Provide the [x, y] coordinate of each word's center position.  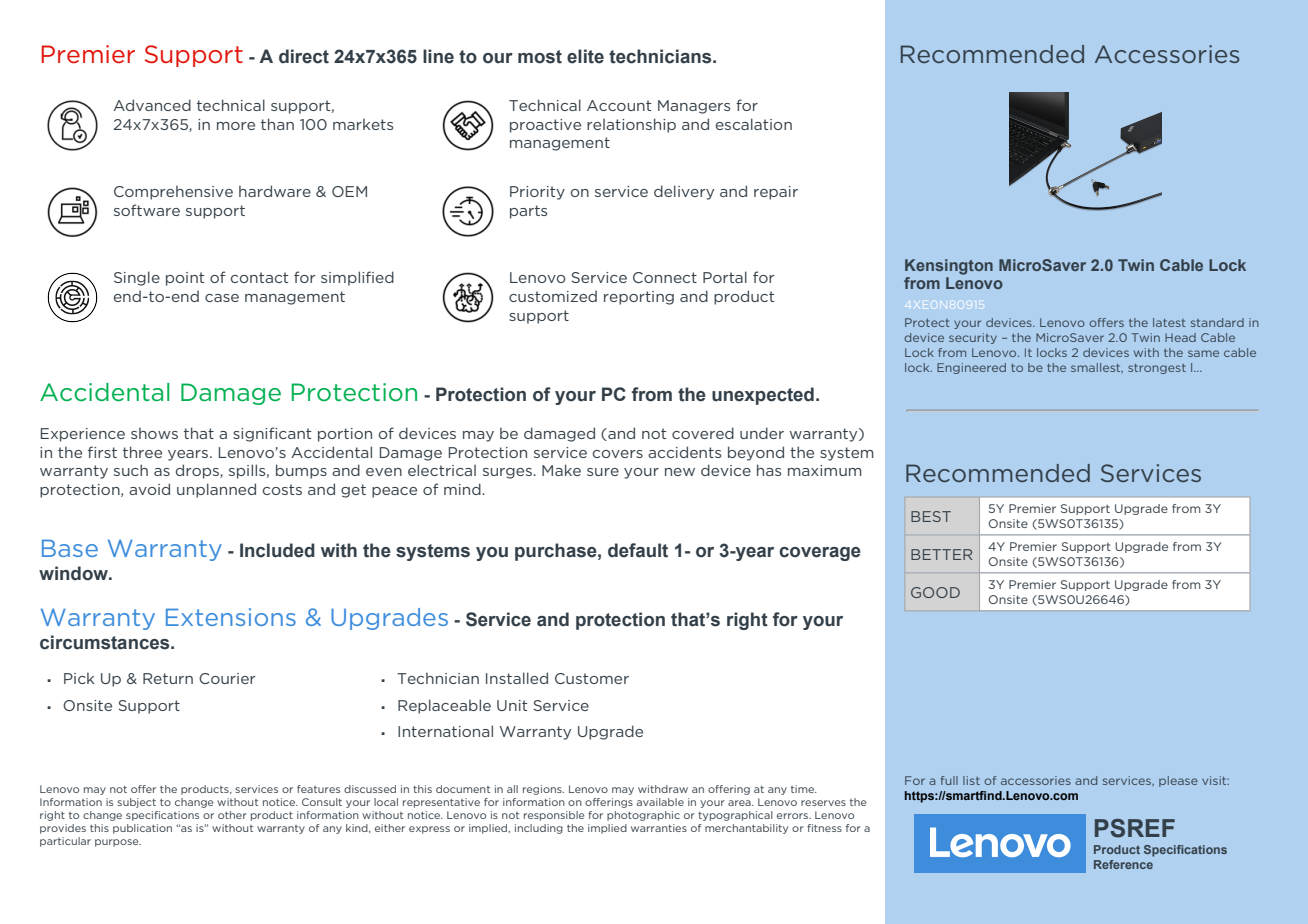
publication [142, 829]
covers [618, 454]
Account [619, 105]
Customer [592, 678]
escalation [754, 124]
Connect [665, 277]
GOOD [935, 592]
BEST [931, 516]
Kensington [949, 267]
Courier [227, 678]
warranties [659, 828]
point [185, 279]
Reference [1123, 864]
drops [198, 471]
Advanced [152, 105]
